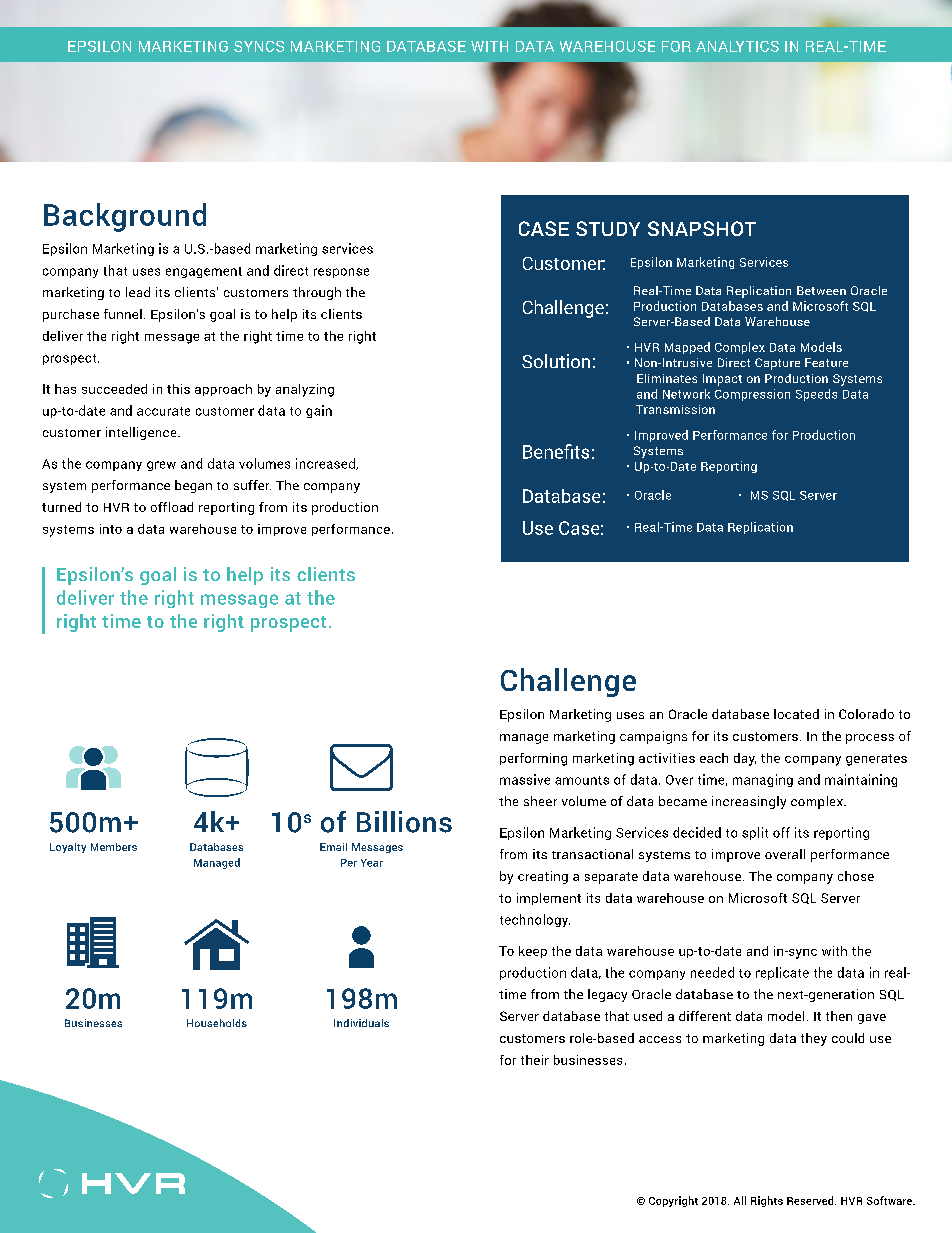 The width and height of the screenshot is (952, 1233). I want to click on Benefits, so click(556, 451).
